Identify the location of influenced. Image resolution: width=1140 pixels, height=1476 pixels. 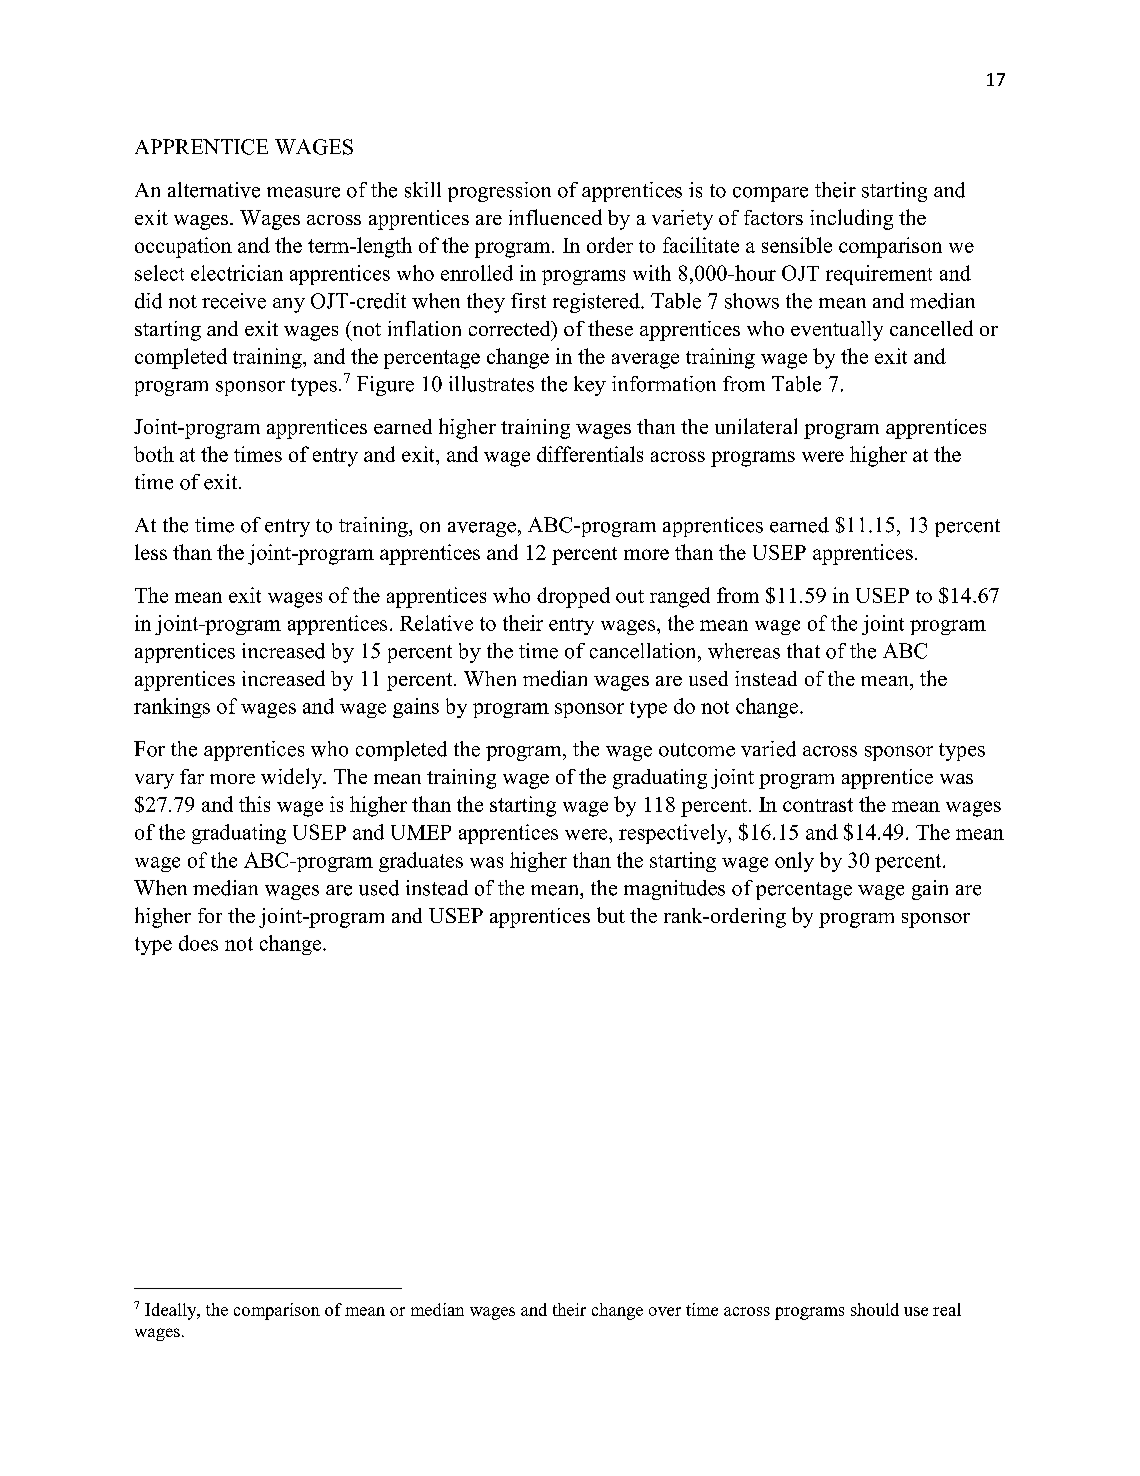
(555, 217).
